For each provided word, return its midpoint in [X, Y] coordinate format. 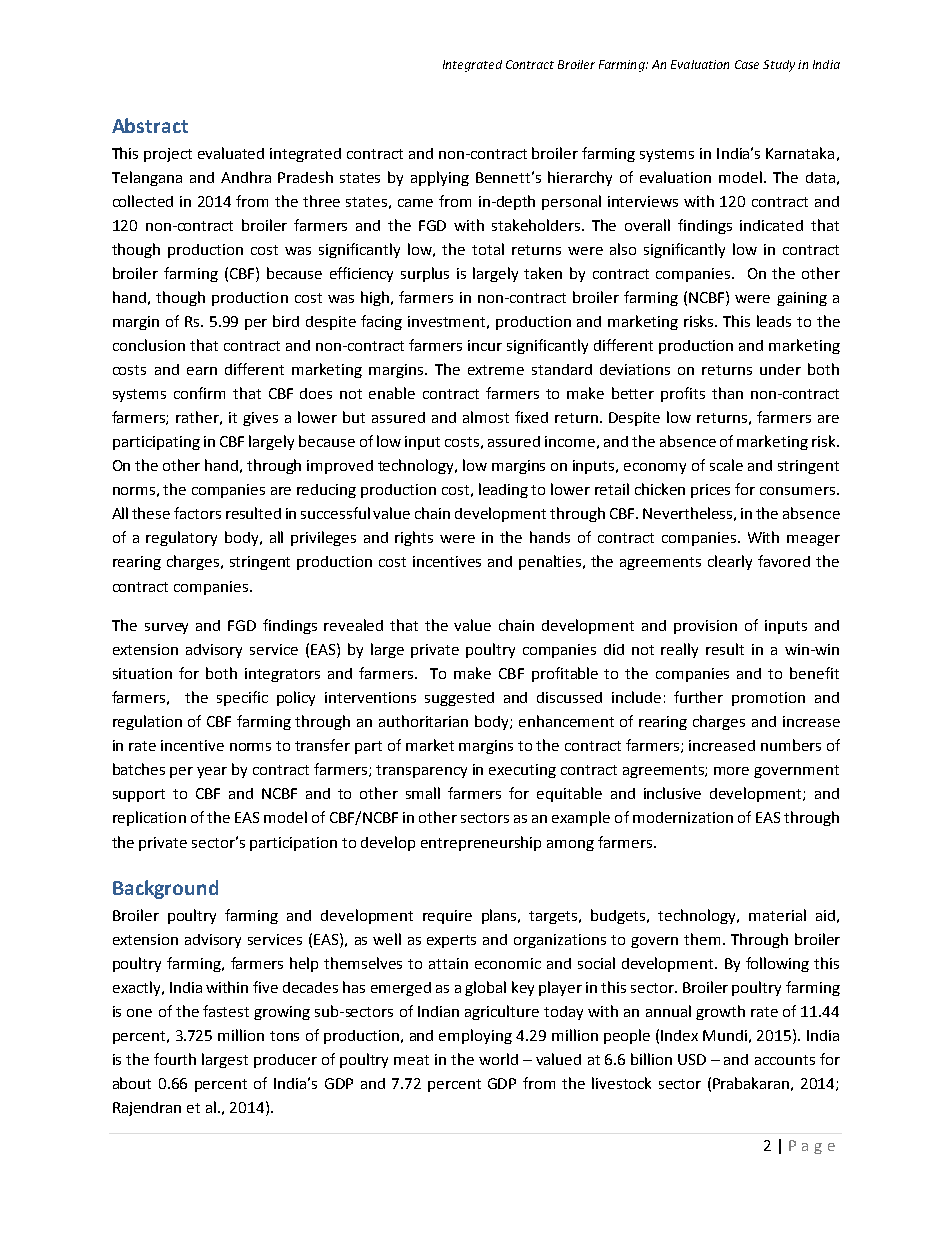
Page [812, 1147]
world [498, 1059]
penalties [551, 562]
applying [440, 178]
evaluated [231, 153]
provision [705, 627]
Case [747, 64]
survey [166, 628]
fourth [175, 1059]
